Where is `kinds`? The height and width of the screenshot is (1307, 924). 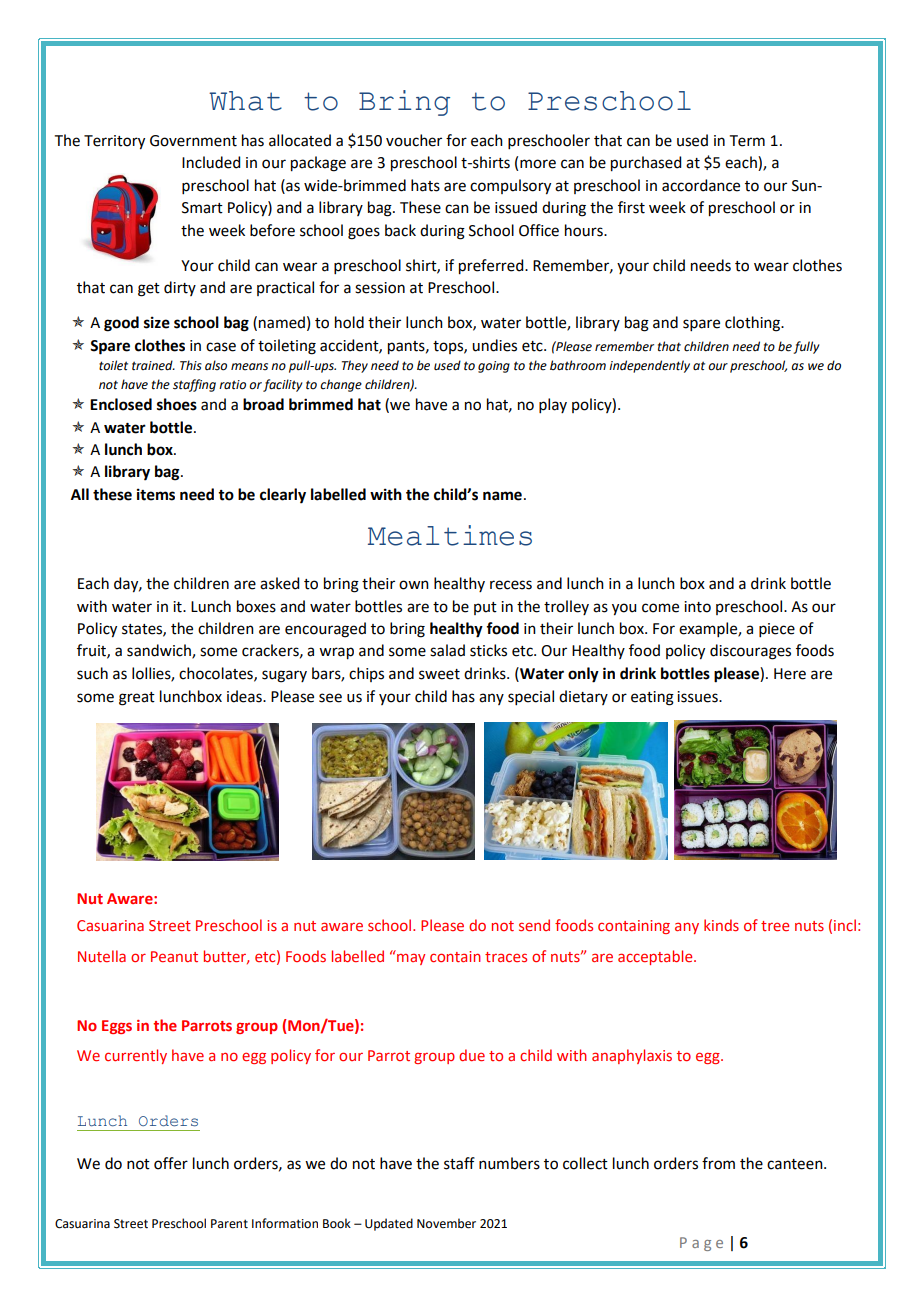 kinds is located at coordinates (721, 925).
